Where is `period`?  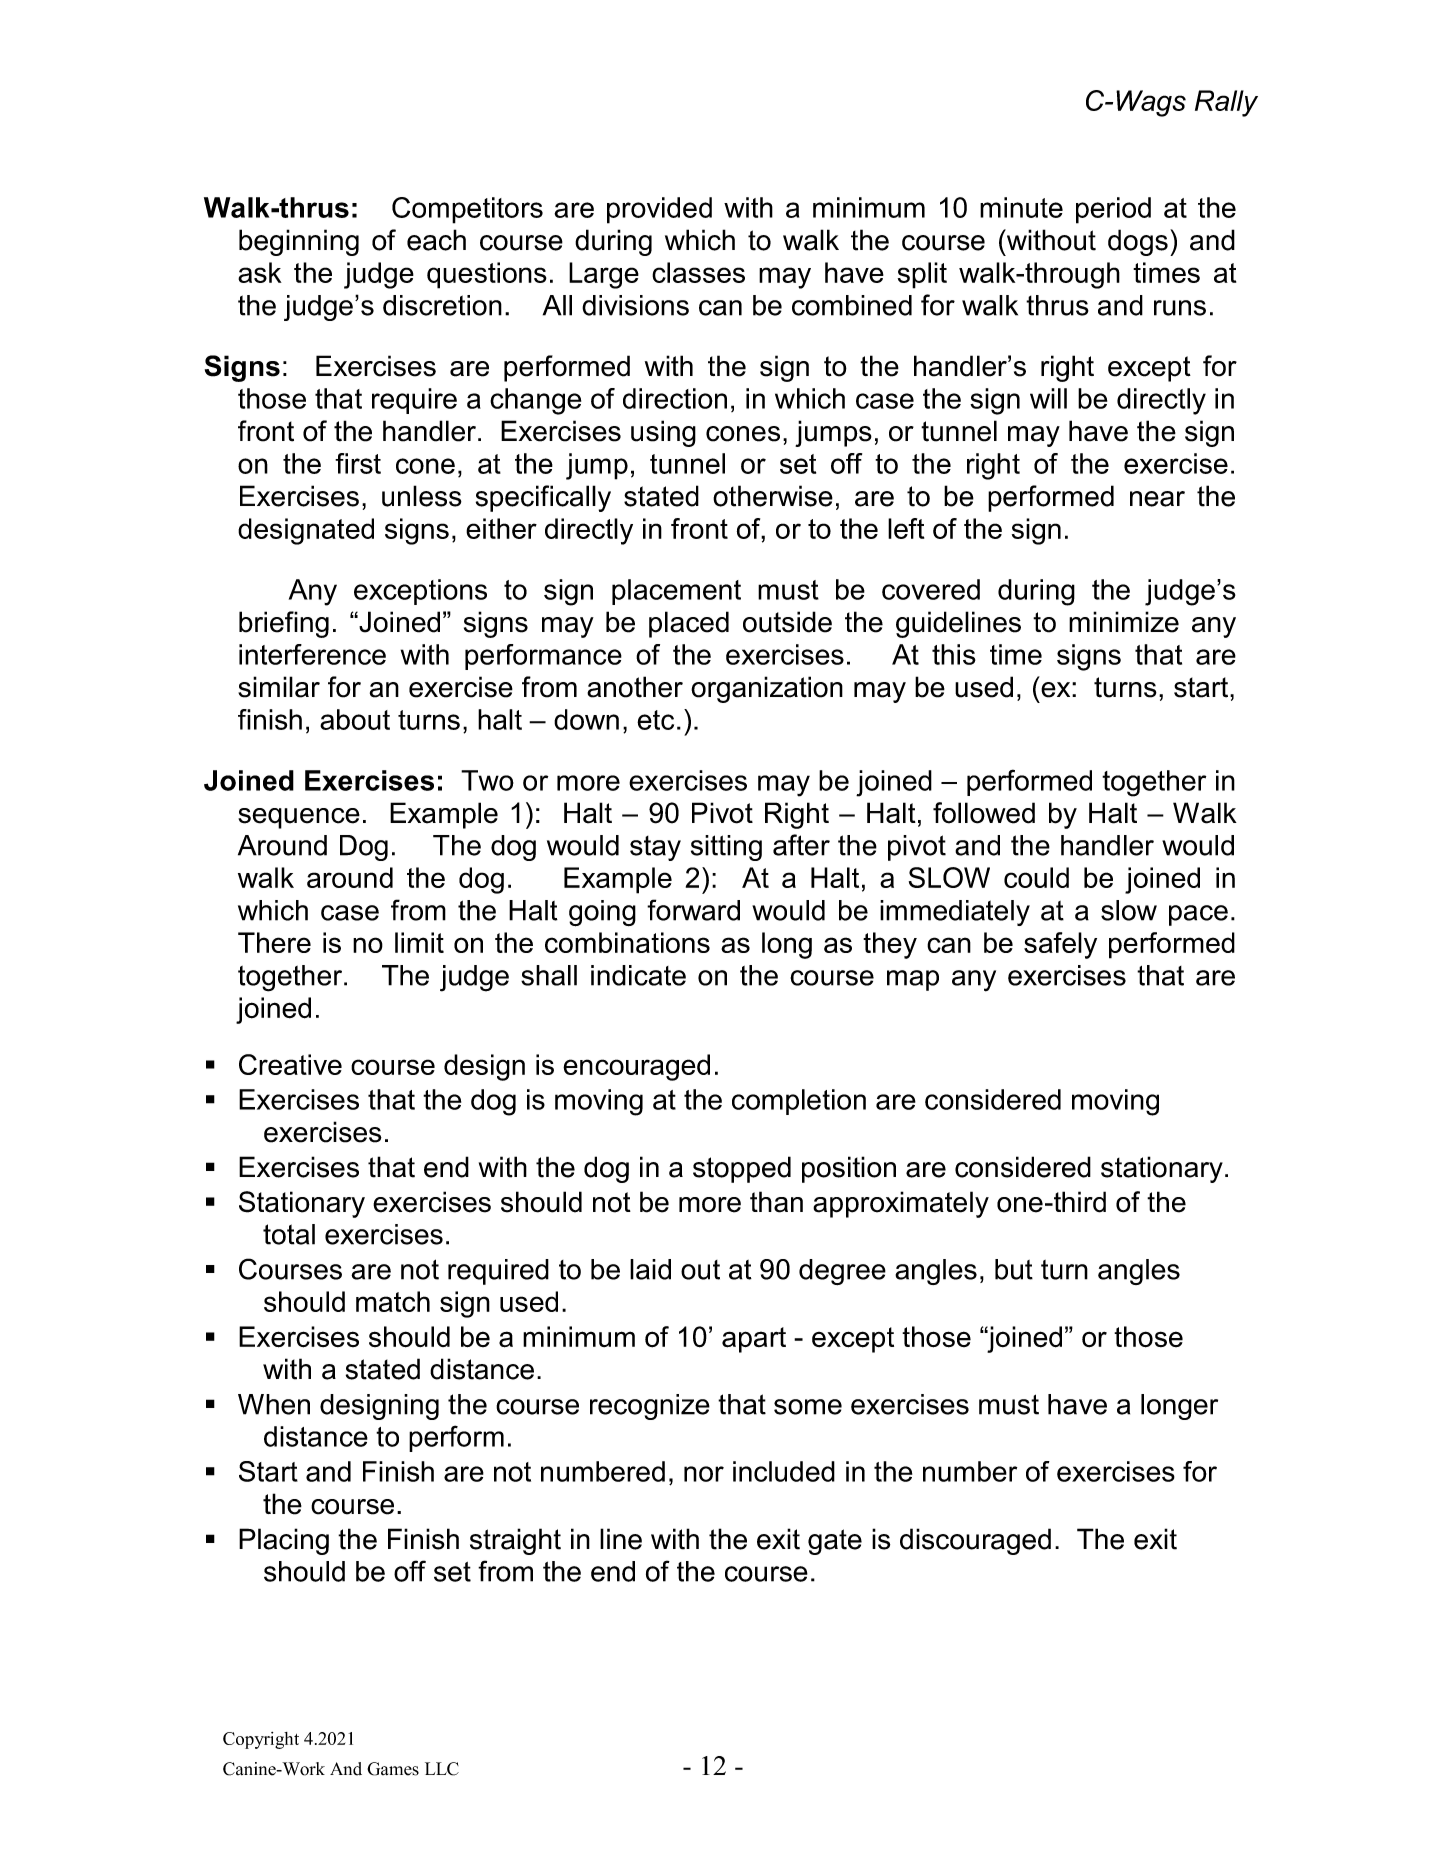 period is located at coordinates (1113, 210).
